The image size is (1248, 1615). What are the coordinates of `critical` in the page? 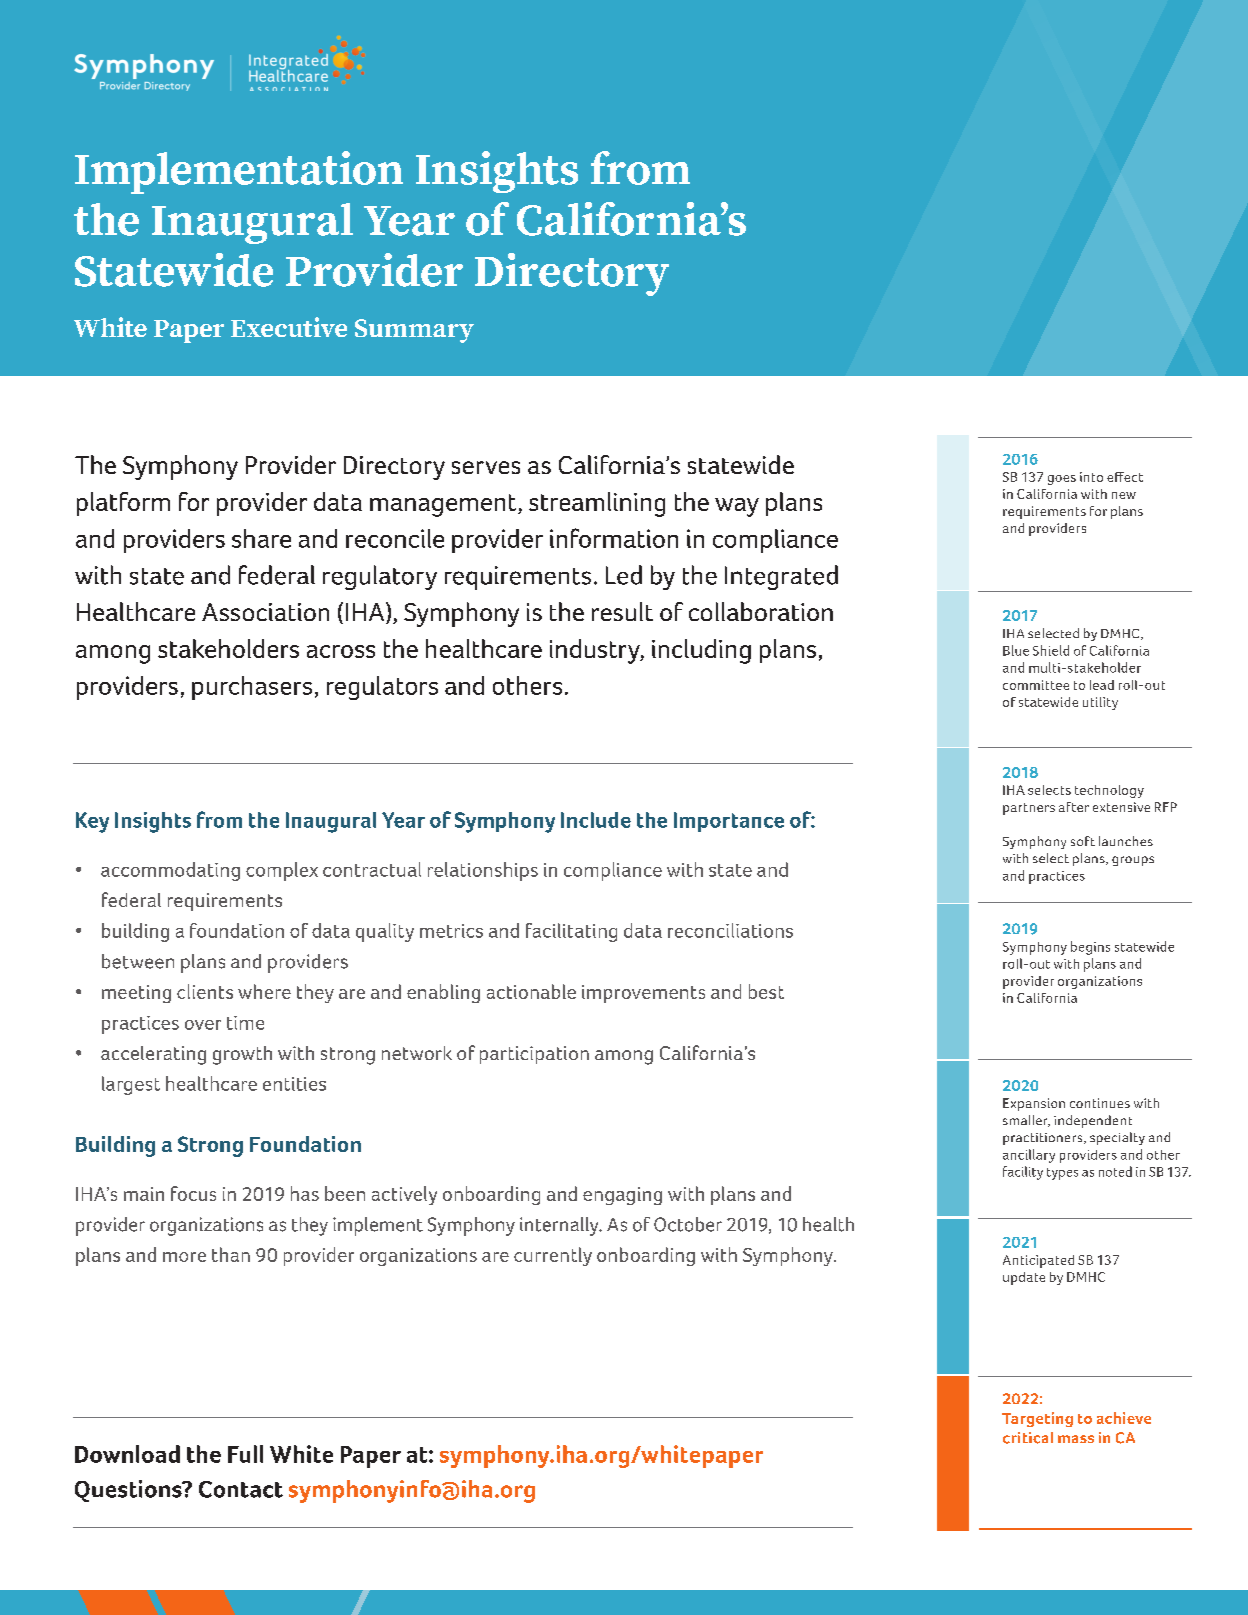 It's located at (1028, 1438).
